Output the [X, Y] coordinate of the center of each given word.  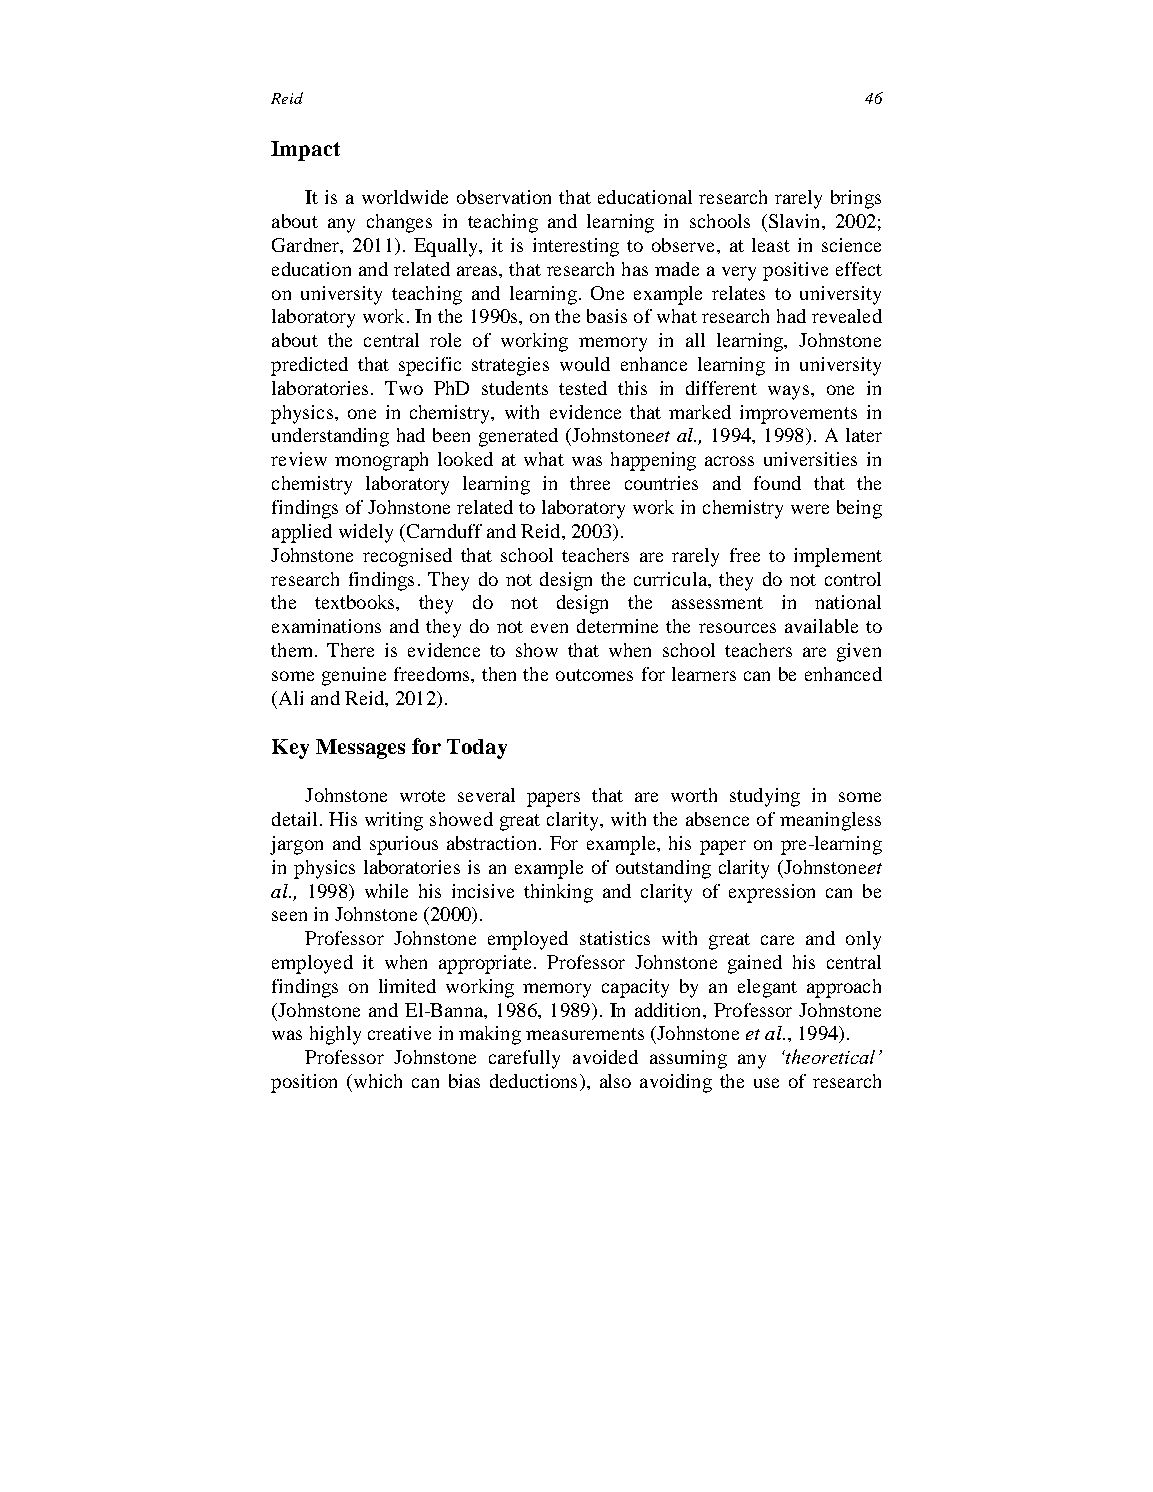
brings [856, 199]
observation [504, 197]
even [549, 628]
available [821, 626]
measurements [585, 1034]
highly [335, 1035]
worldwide [405, 197]
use [766, 1083]
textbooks [356, 602]
